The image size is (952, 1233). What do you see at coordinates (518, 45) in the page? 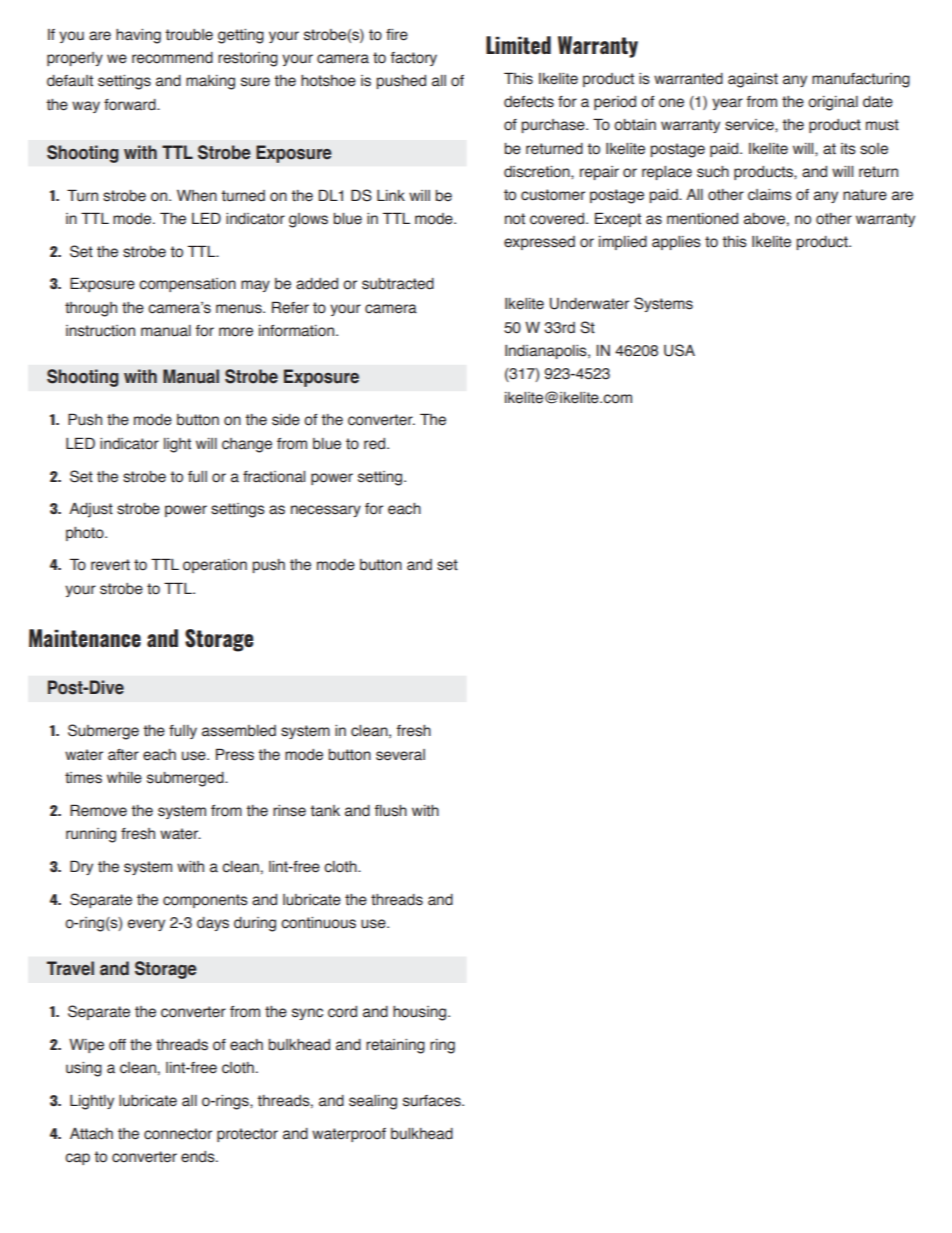
I see `Limited` at bounding box center [518, 45].
